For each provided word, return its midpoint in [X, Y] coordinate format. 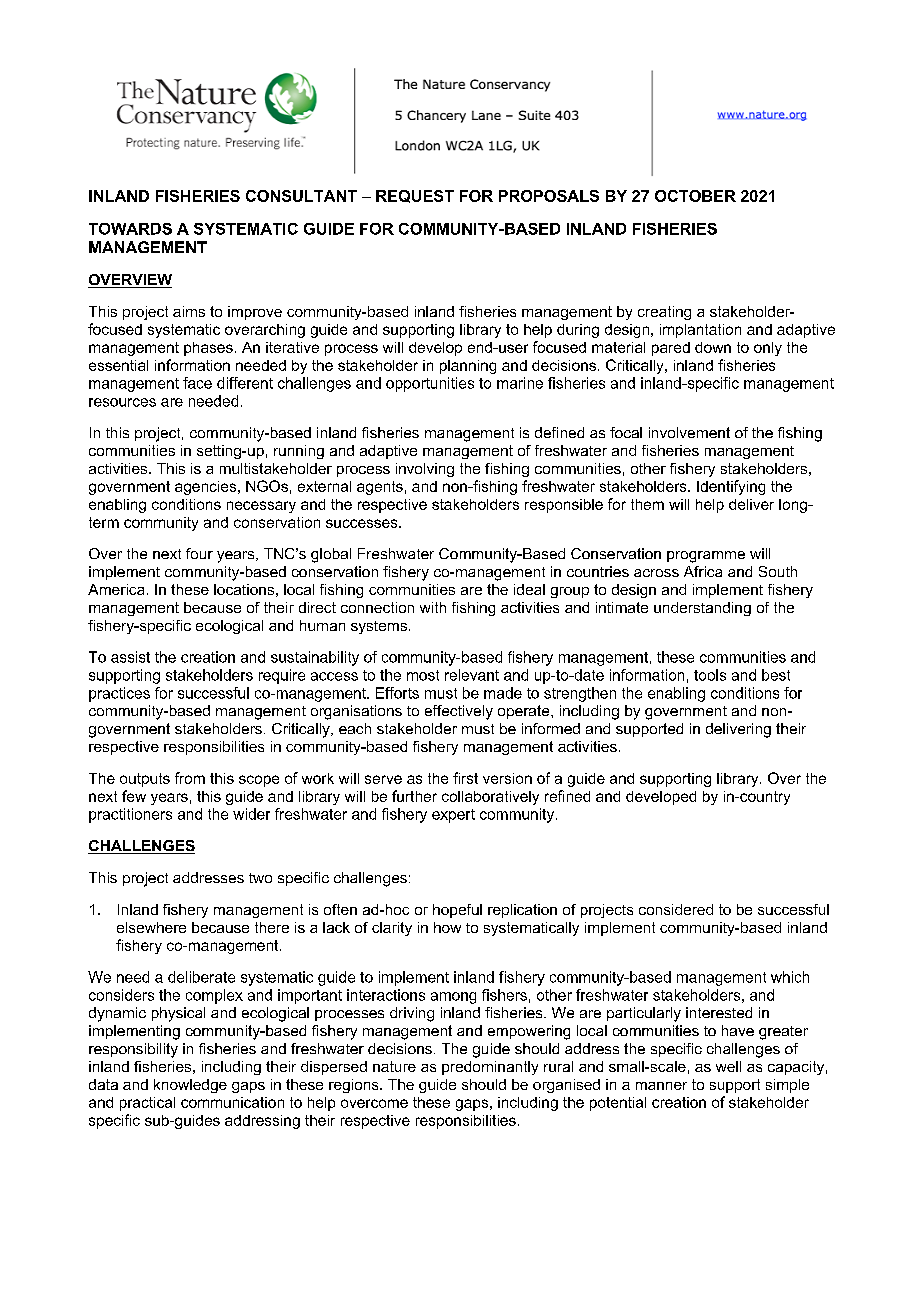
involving [425, 470]
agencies [207, 488]
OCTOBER [695, 196]
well [728, 1066]
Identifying [731, 487]
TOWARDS [130, 229]
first [465, 778]
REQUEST [415, 196]
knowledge [190, 1086]
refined [567, 796]
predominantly [490, 1068]
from [190, 778]
